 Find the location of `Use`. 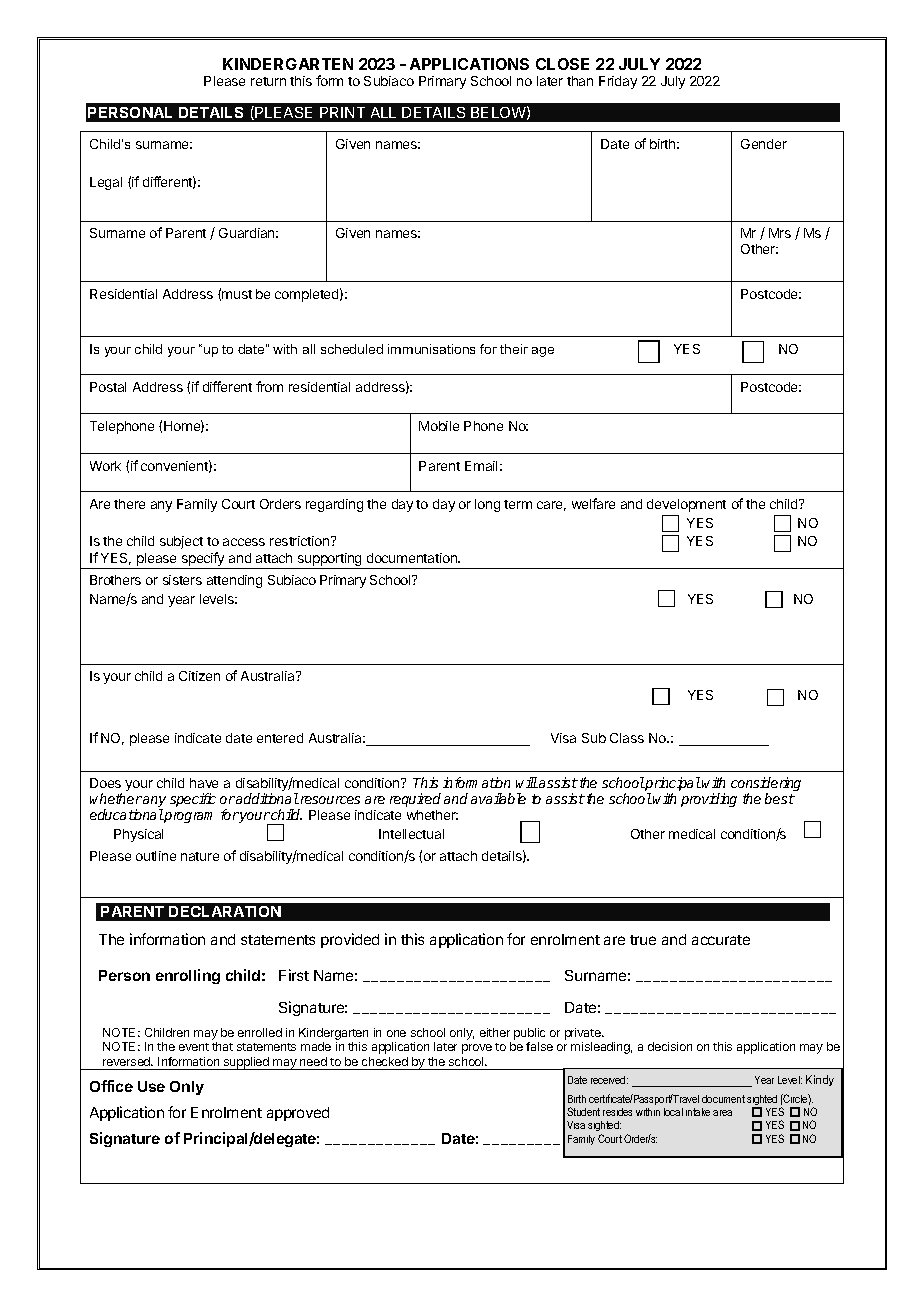

Use is located at coordinates (151, 1086).
